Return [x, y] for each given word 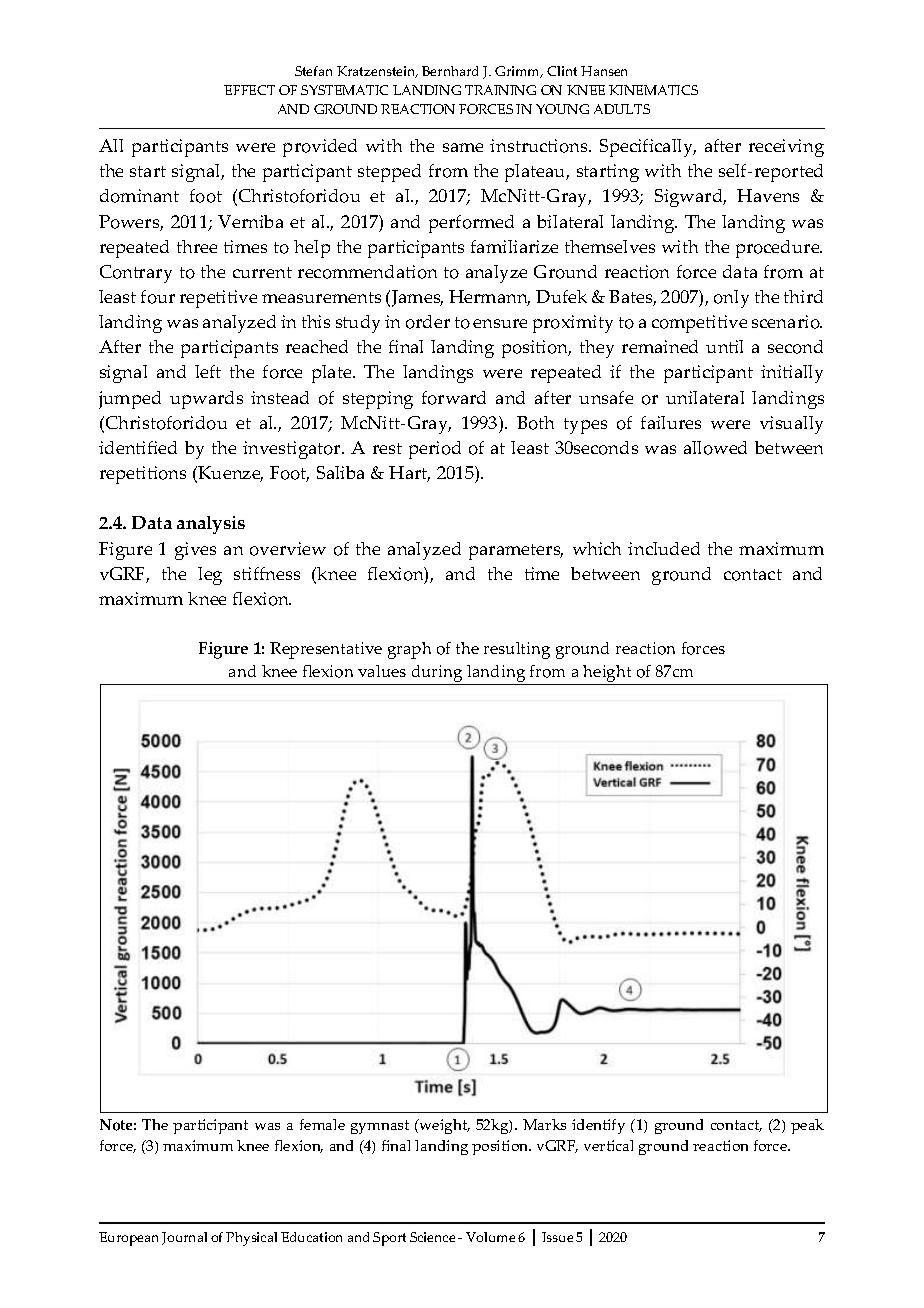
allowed [715, 448]
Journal [184, 1238]
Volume [490, 1237]
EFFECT [249, 90]
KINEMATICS [653, 90]
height [607, 675]
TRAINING [500, 90]
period [435, 450]
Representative [326, 650]
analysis [211, 525]
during [437, 675]
